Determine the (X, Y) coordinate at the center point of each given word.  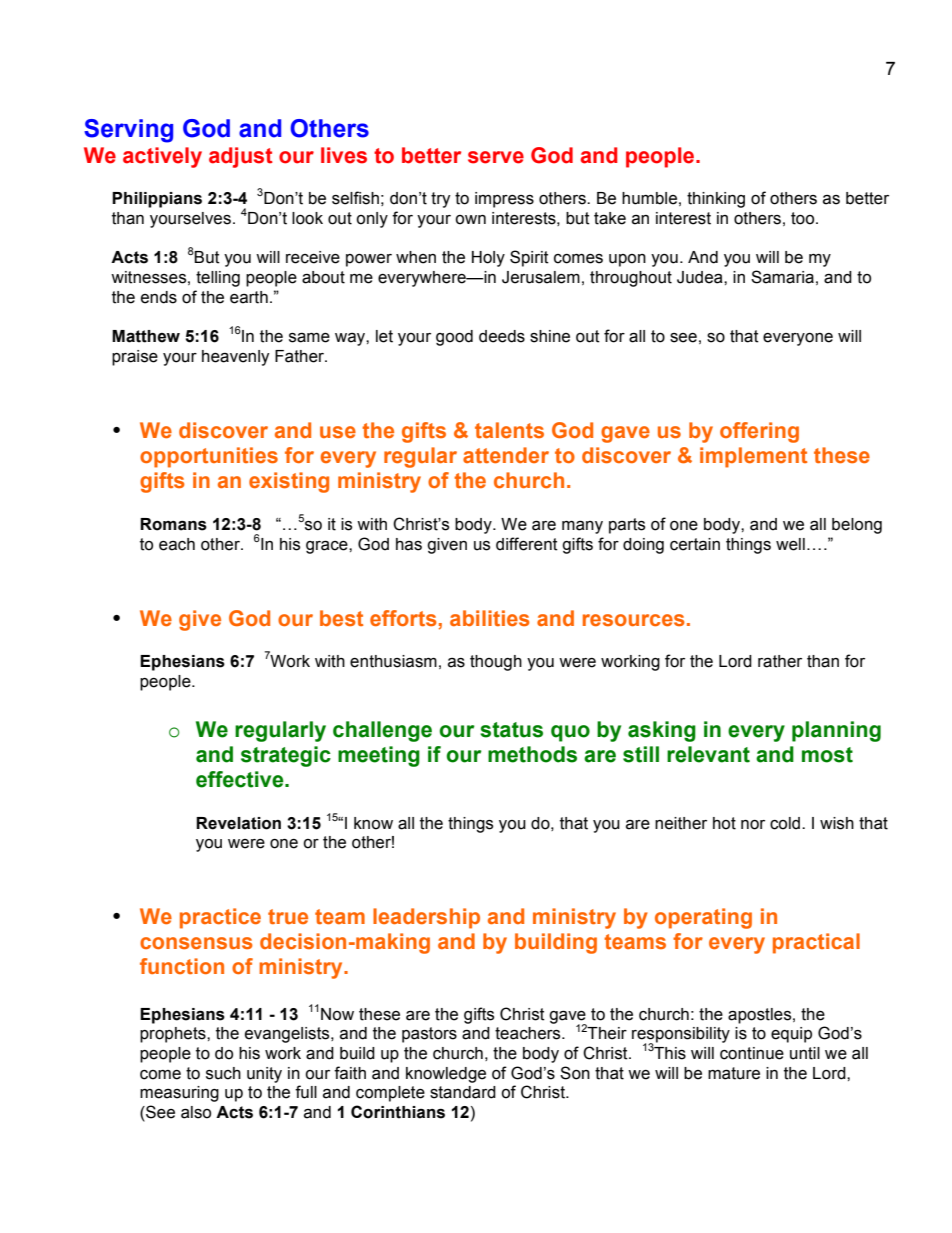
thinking (716, 200)
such (223, 1073)
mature (734, 1073)
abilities (490, 618)
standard (463, 1092)
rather (780, 661)
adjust (241, 157)
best (341, 618)
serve (496, 157)
